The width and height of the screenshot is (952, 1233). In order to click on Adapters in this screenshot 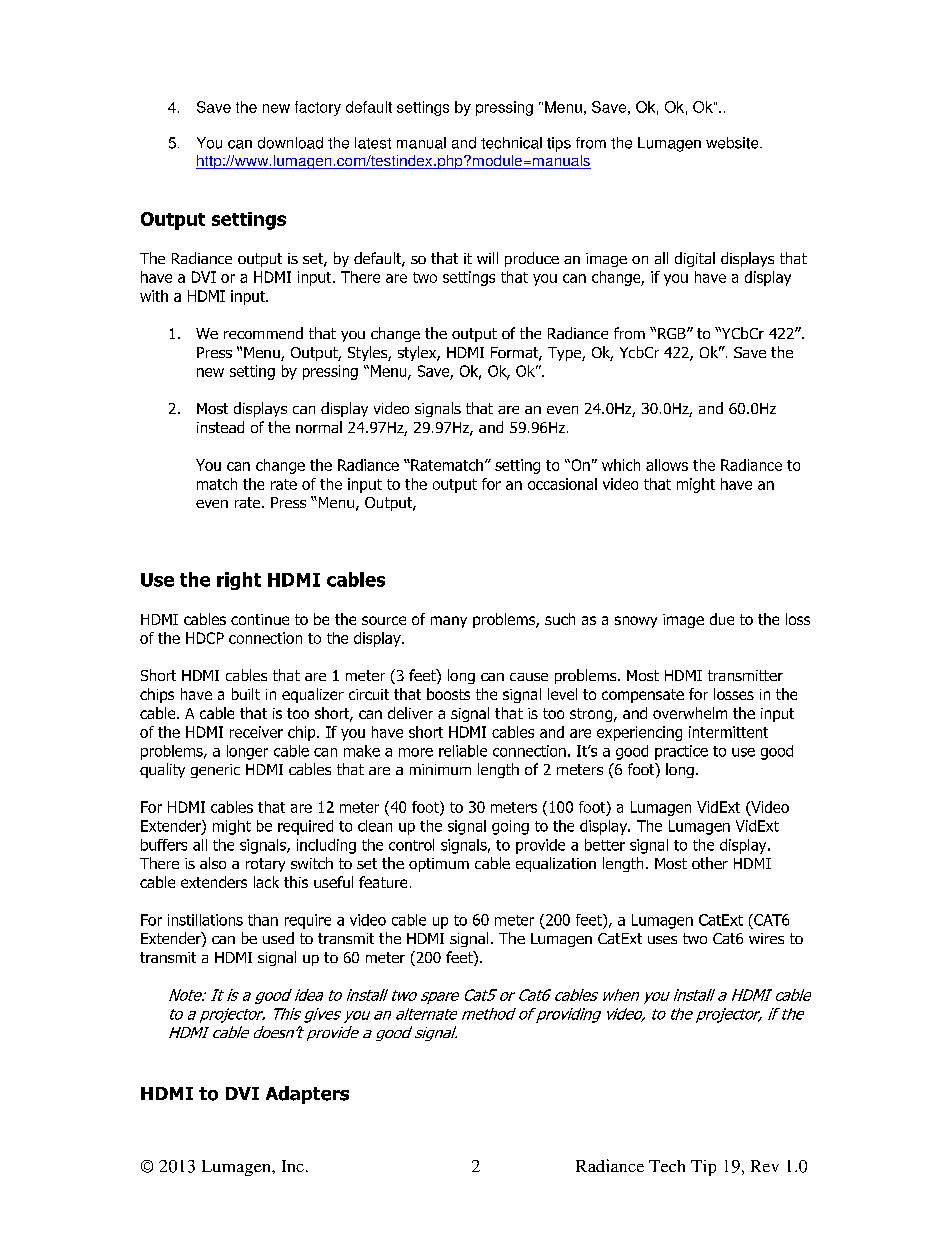, I will do `click(307, 1095)`.
